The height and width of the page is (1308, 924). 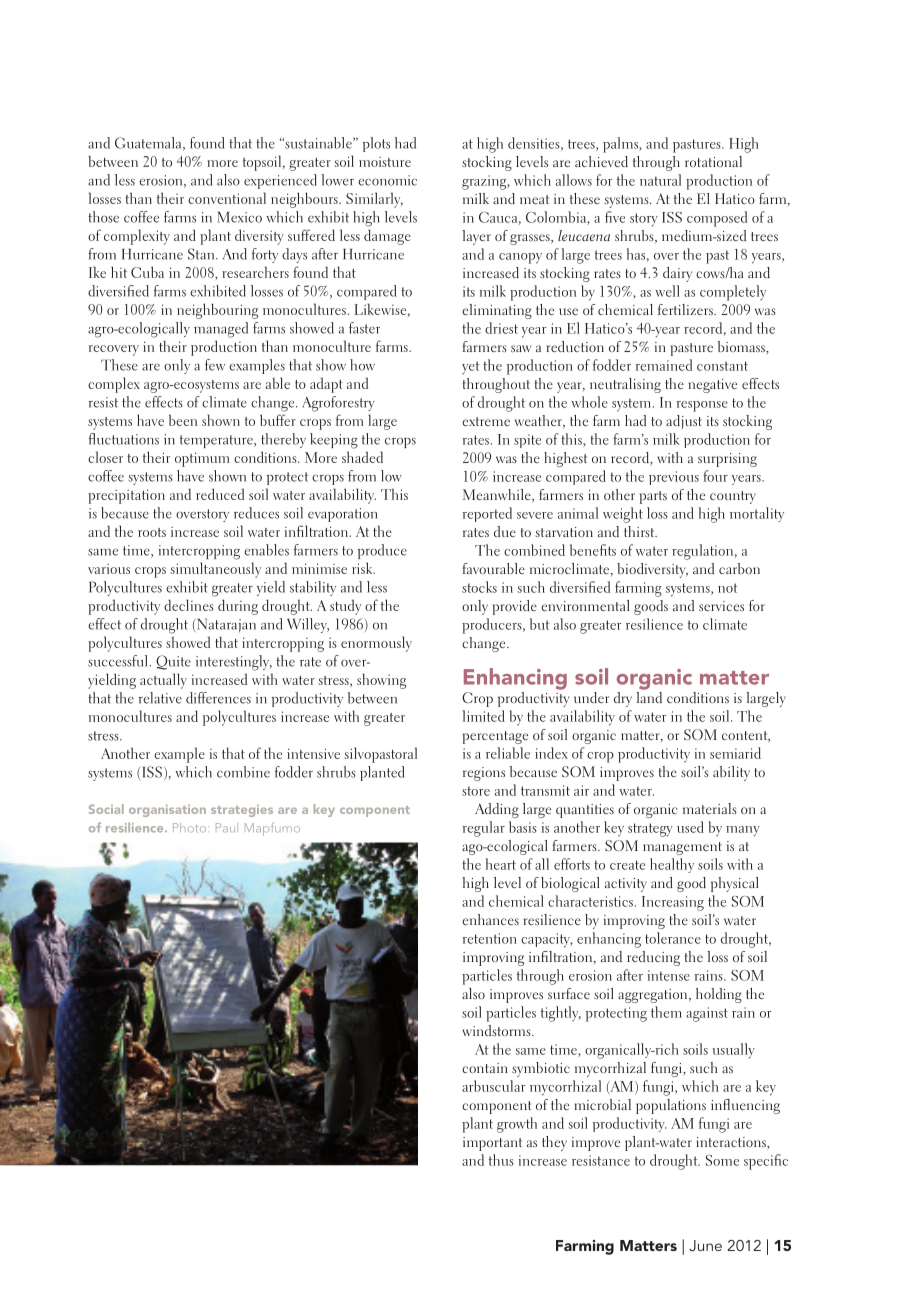 What do you see at coordinates (160, 698) in the page?
I see `relative` at bounding box center [160, 698].
